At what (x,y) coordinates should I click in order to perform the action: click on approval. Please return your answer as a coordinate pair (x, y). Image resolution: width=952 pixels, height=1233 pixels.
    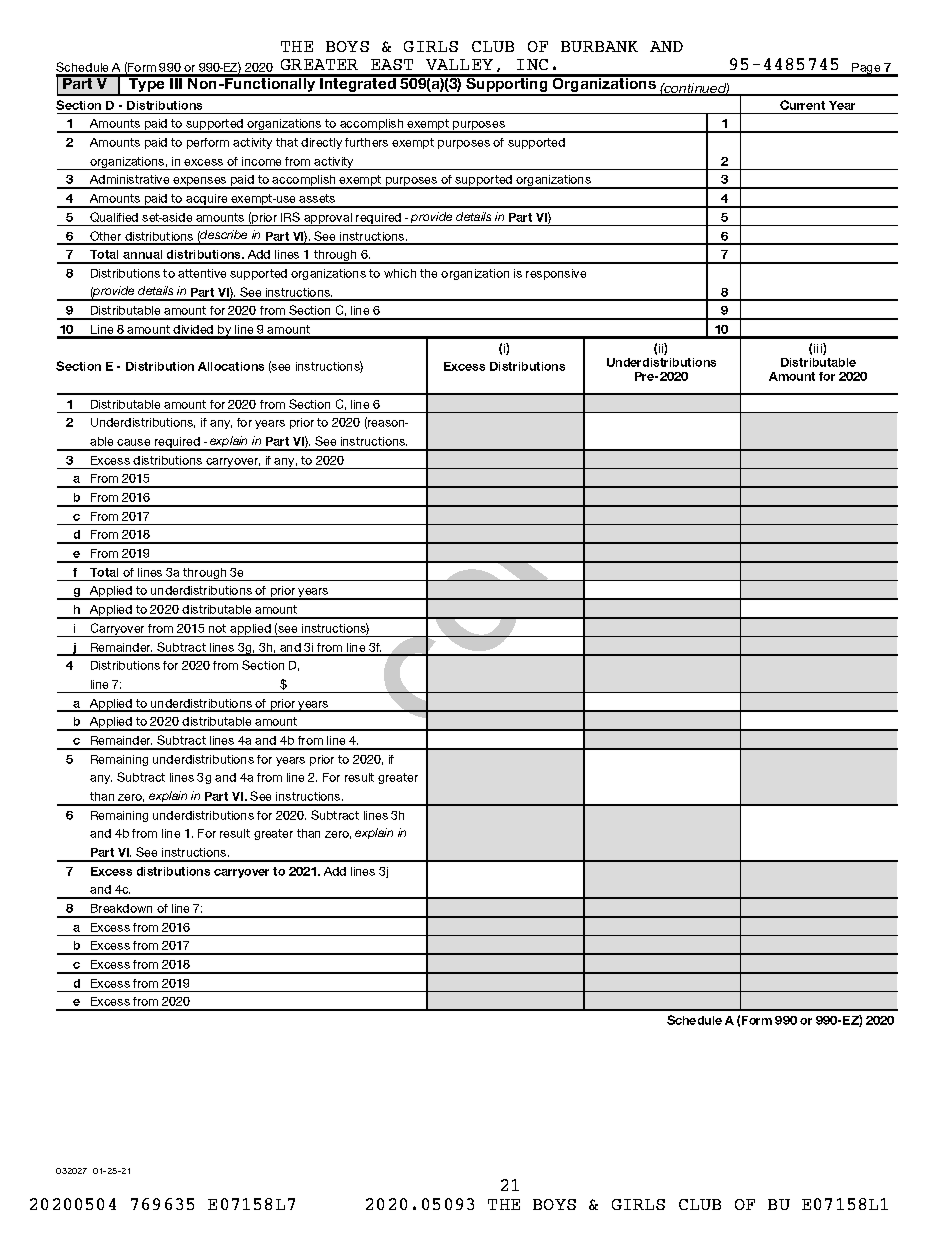
    Looking at the image, I should click on (328, 219).
